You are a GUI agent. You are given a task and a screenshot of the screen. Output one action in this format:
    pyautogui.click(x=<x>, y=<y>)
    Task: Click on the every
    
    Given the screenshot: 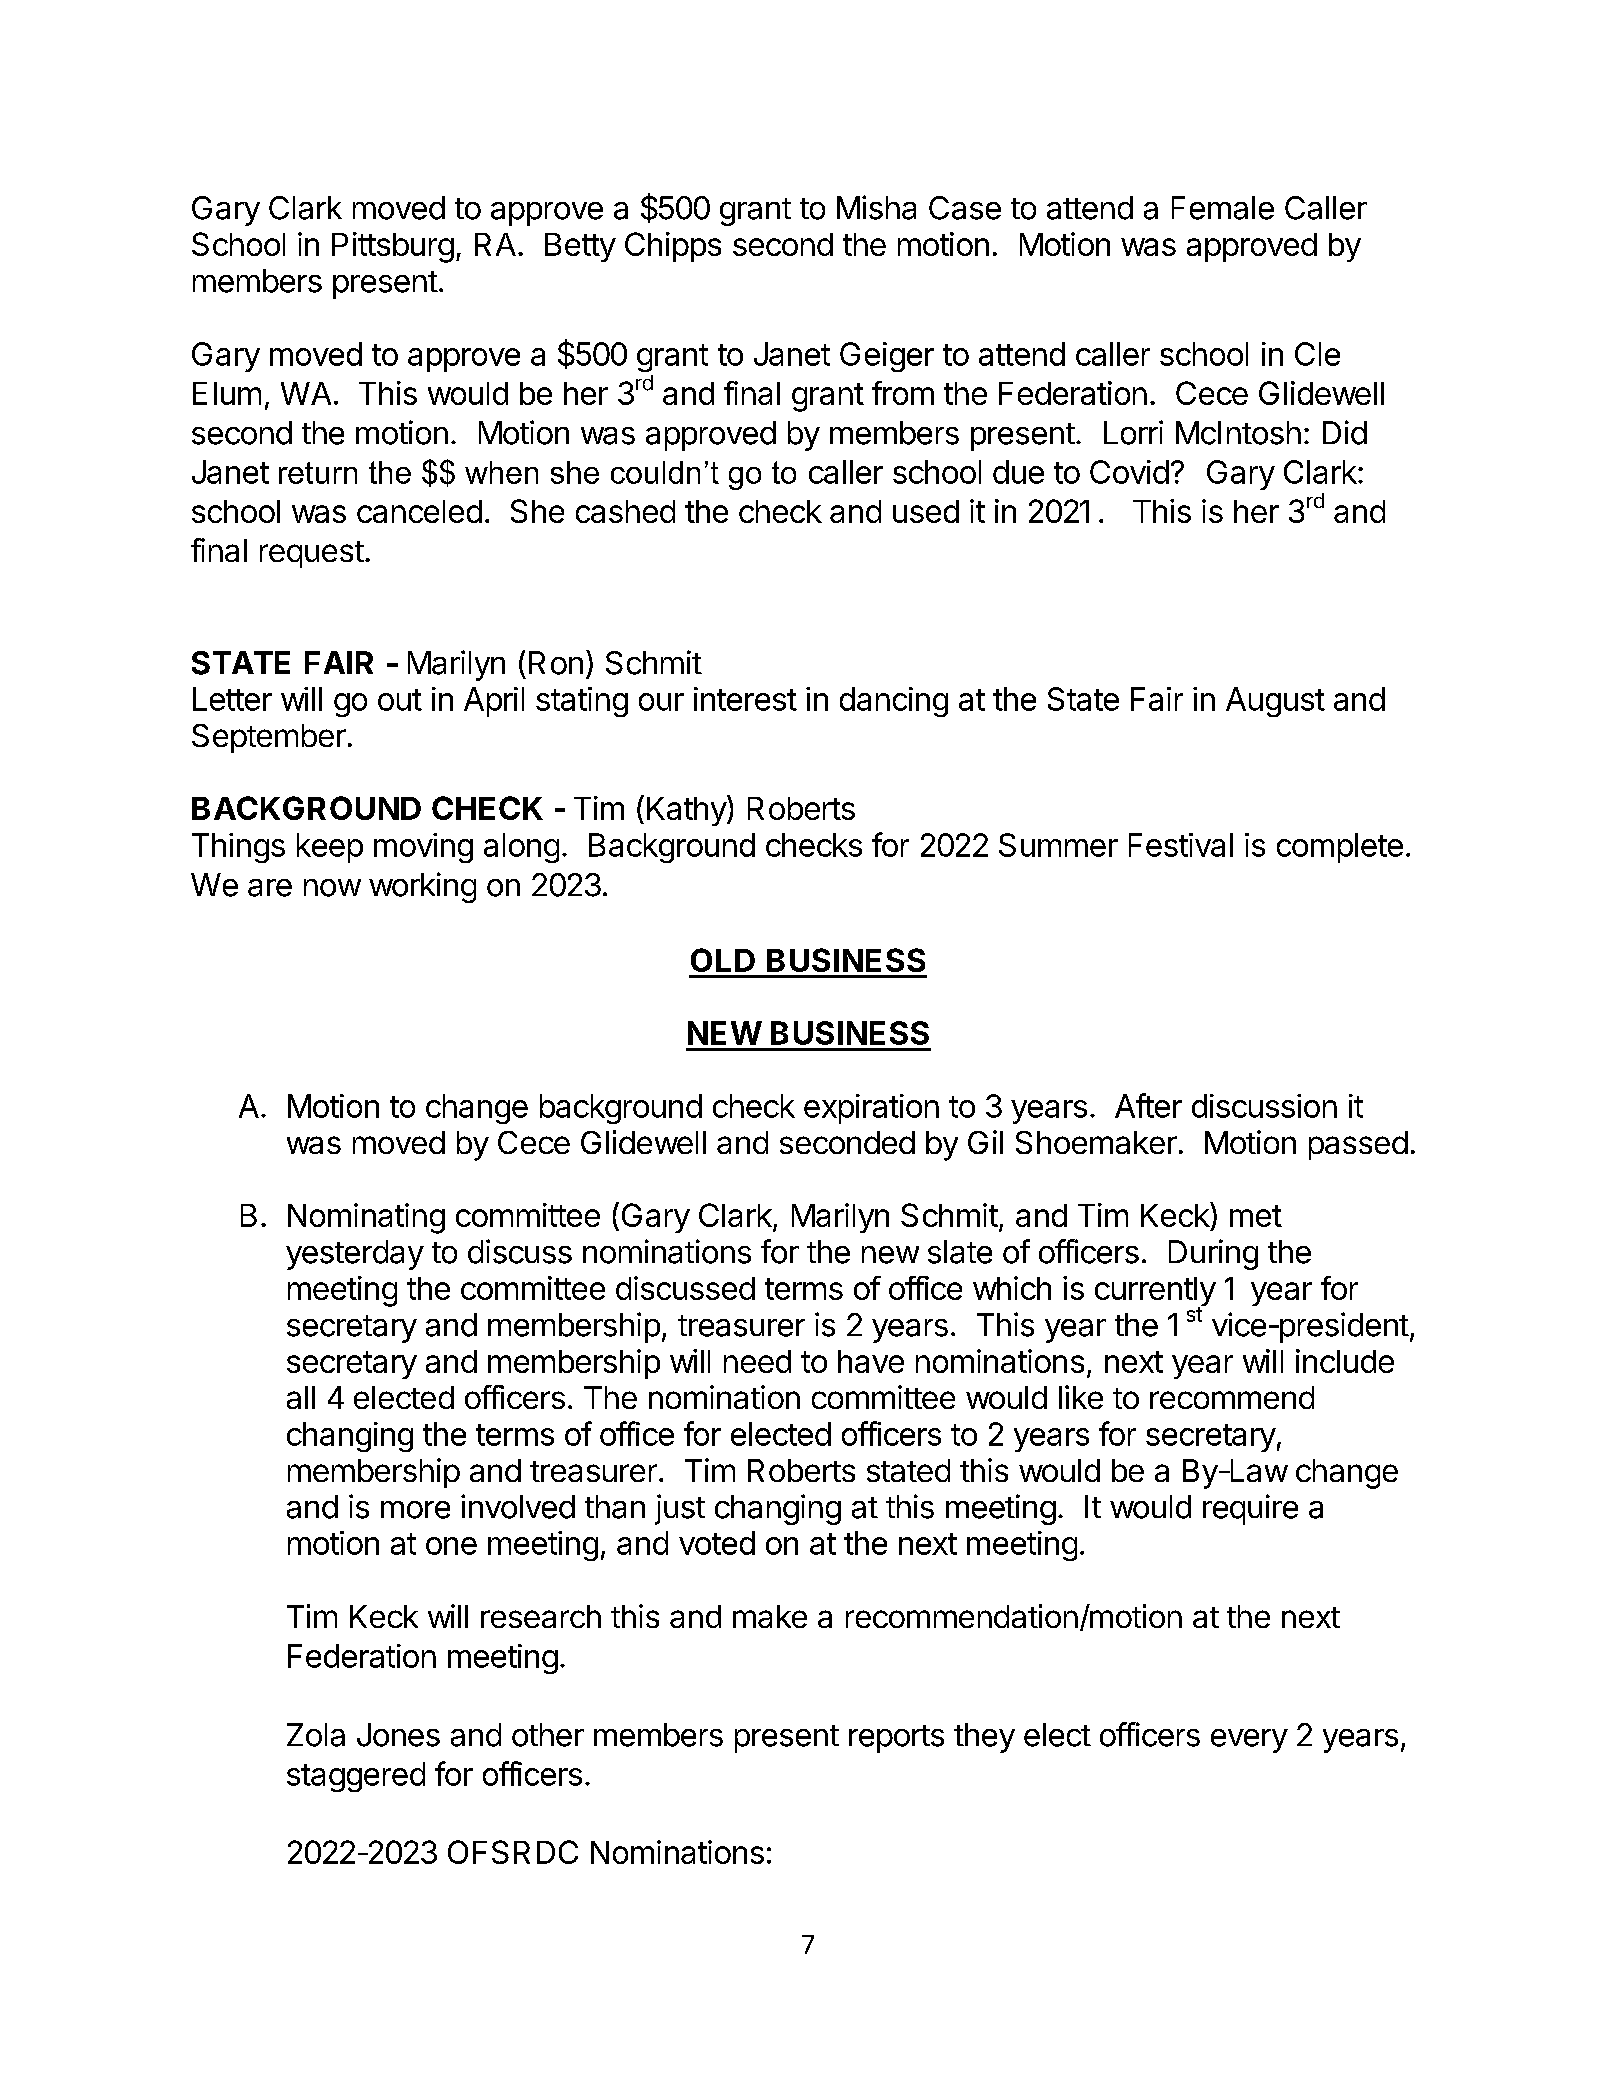 What is the action you would take?
    pyautogui.click(x=1249, y=1741)
